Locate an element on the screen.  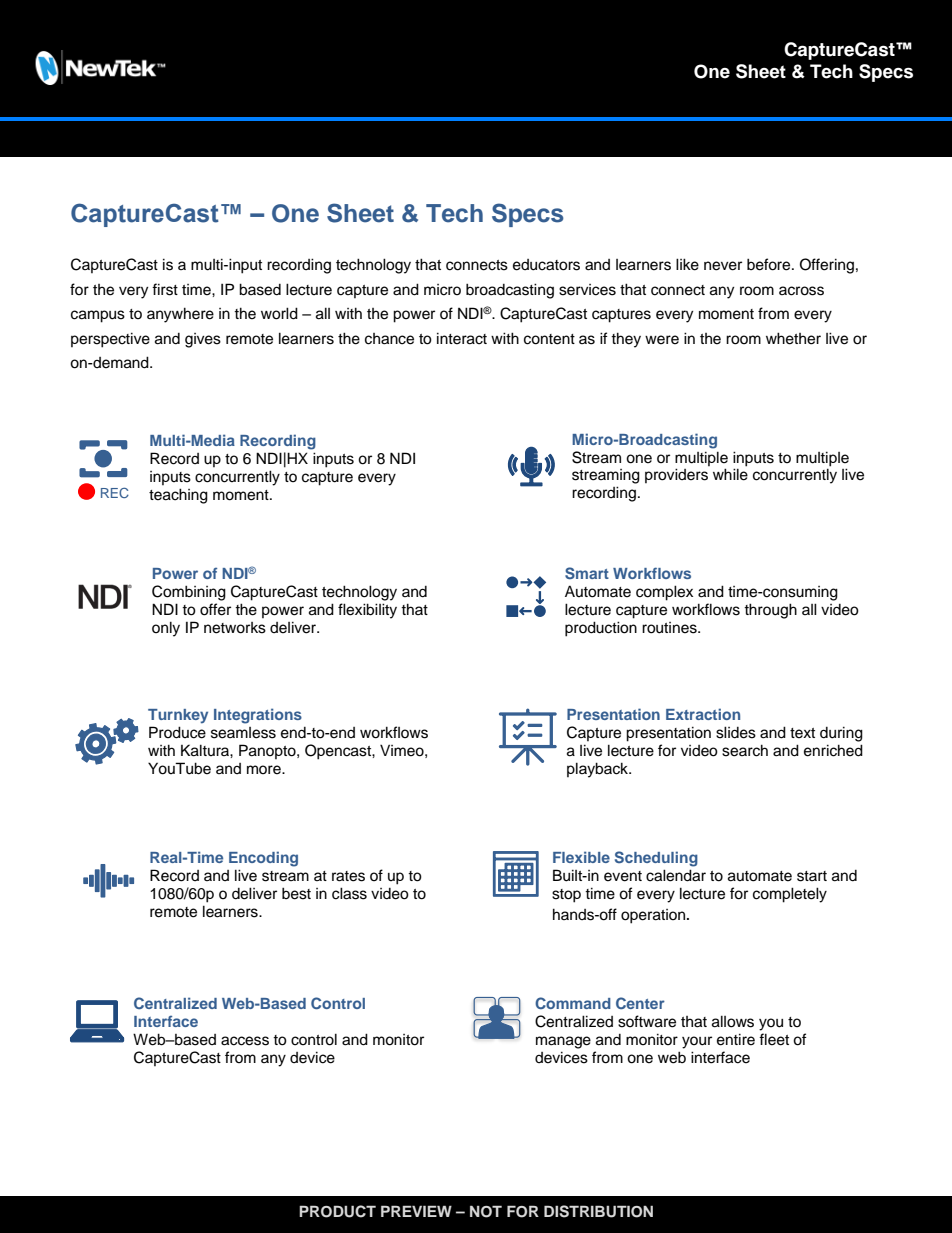
Command is located at coordinates (573, 1003).
